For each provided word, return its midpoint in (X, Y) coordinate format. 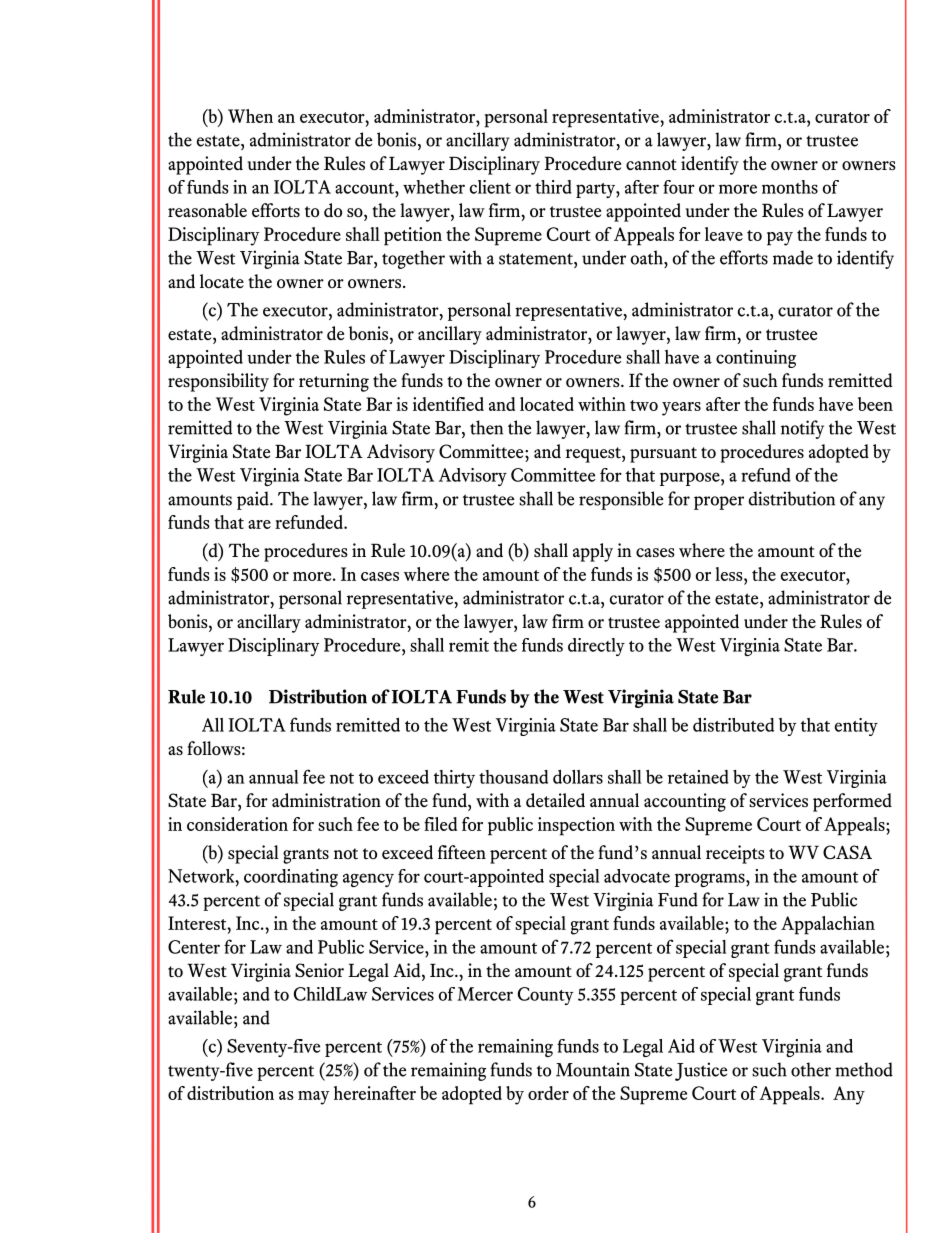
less (730, 574)
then (486, 427)
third (553, 187)
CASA (847, 852)
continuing (756, 359)
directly (596, 647)
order (548, 1093)
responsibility (218, 382)
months (790, 187)
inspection (576, 826)
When (250, 116)
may (314, 1098)
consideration (237, 824)
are (259, 524)
